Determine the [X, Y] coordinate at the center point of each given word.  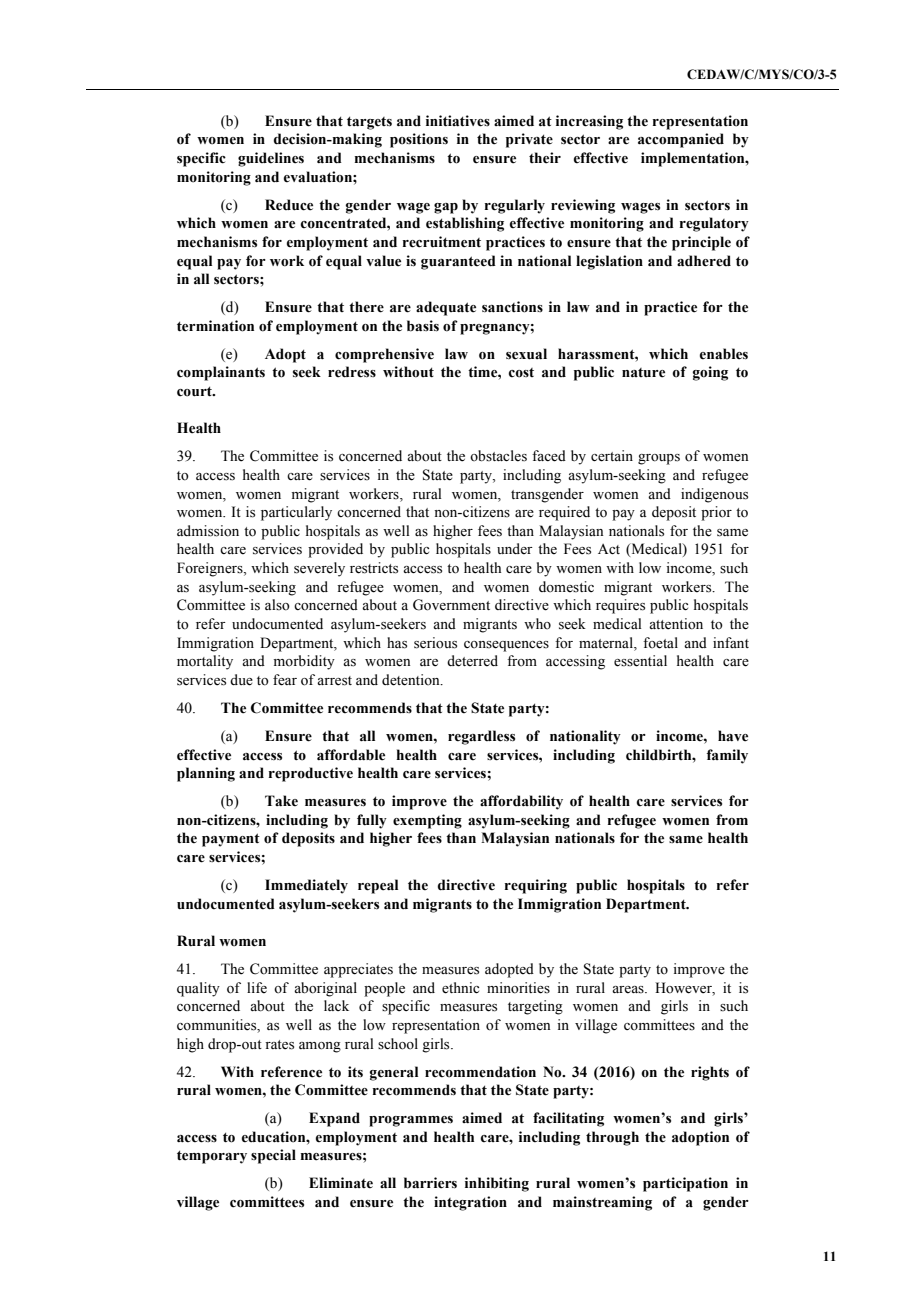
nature [643, 373]
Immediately [306, 886]
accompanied [681, 140]
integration [470, 1203]
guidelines [271, 159]
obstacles [498, 456]
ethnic [460, 988]
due [241, 680]
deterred [472, 661]
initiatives [458, 121]
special [273, 1156]
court [195, 391]
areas [629, 990]
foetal [660, 643]
